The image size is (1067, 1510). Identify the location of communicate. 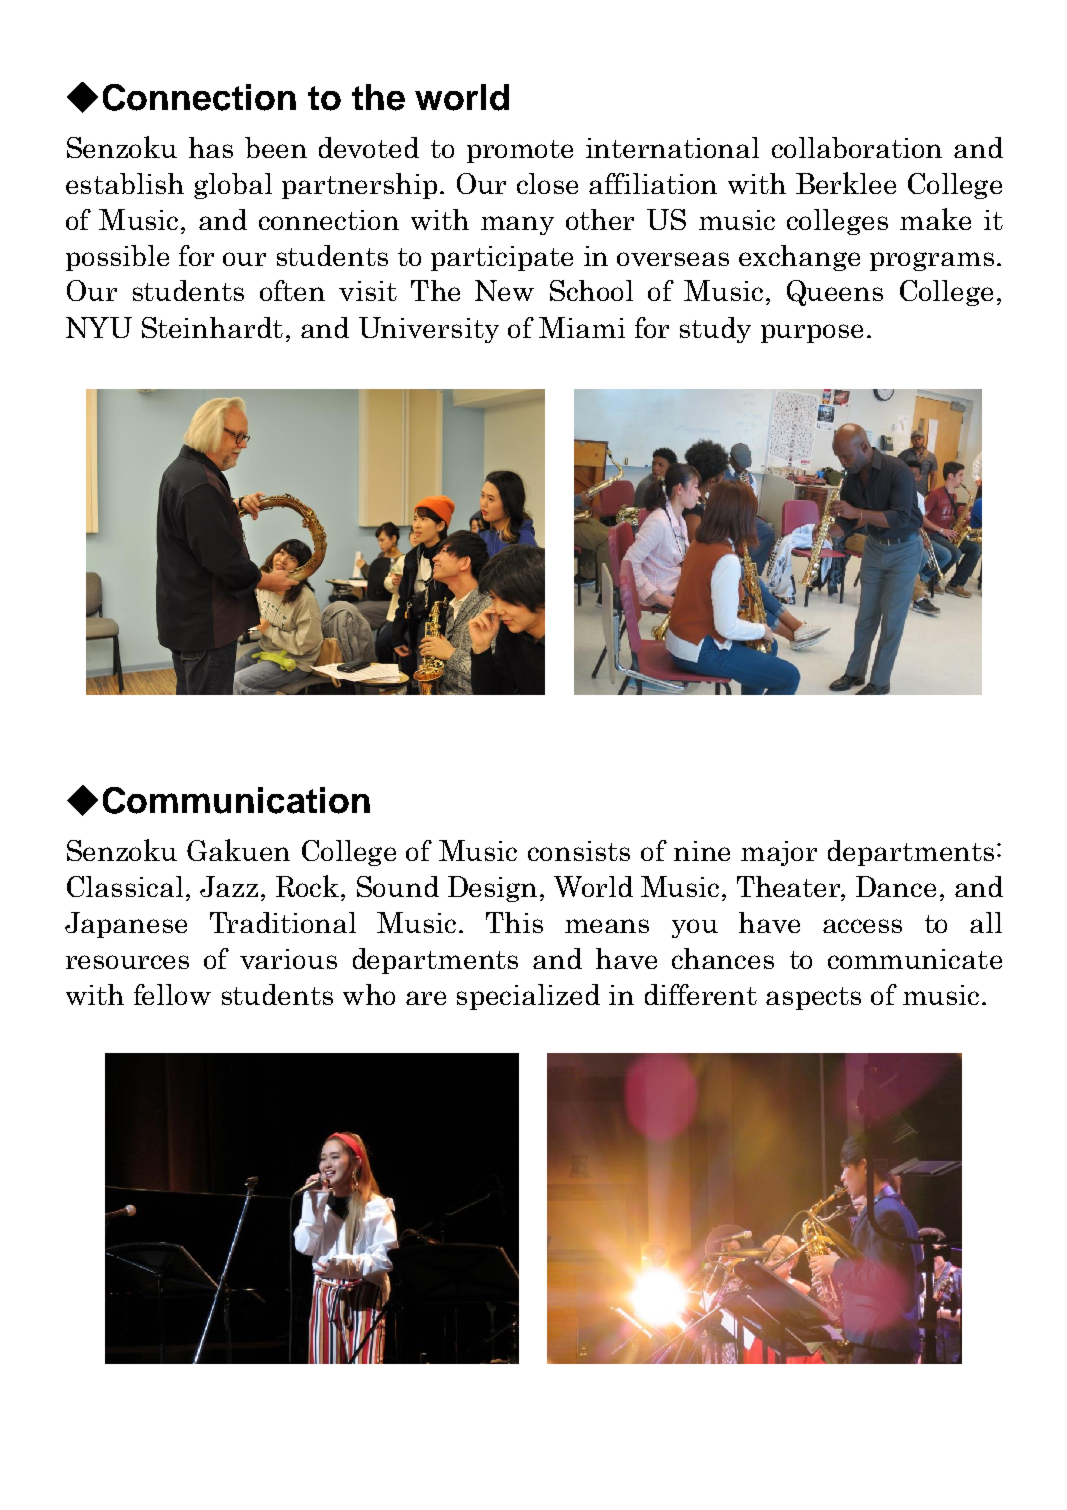
(915, 959).
